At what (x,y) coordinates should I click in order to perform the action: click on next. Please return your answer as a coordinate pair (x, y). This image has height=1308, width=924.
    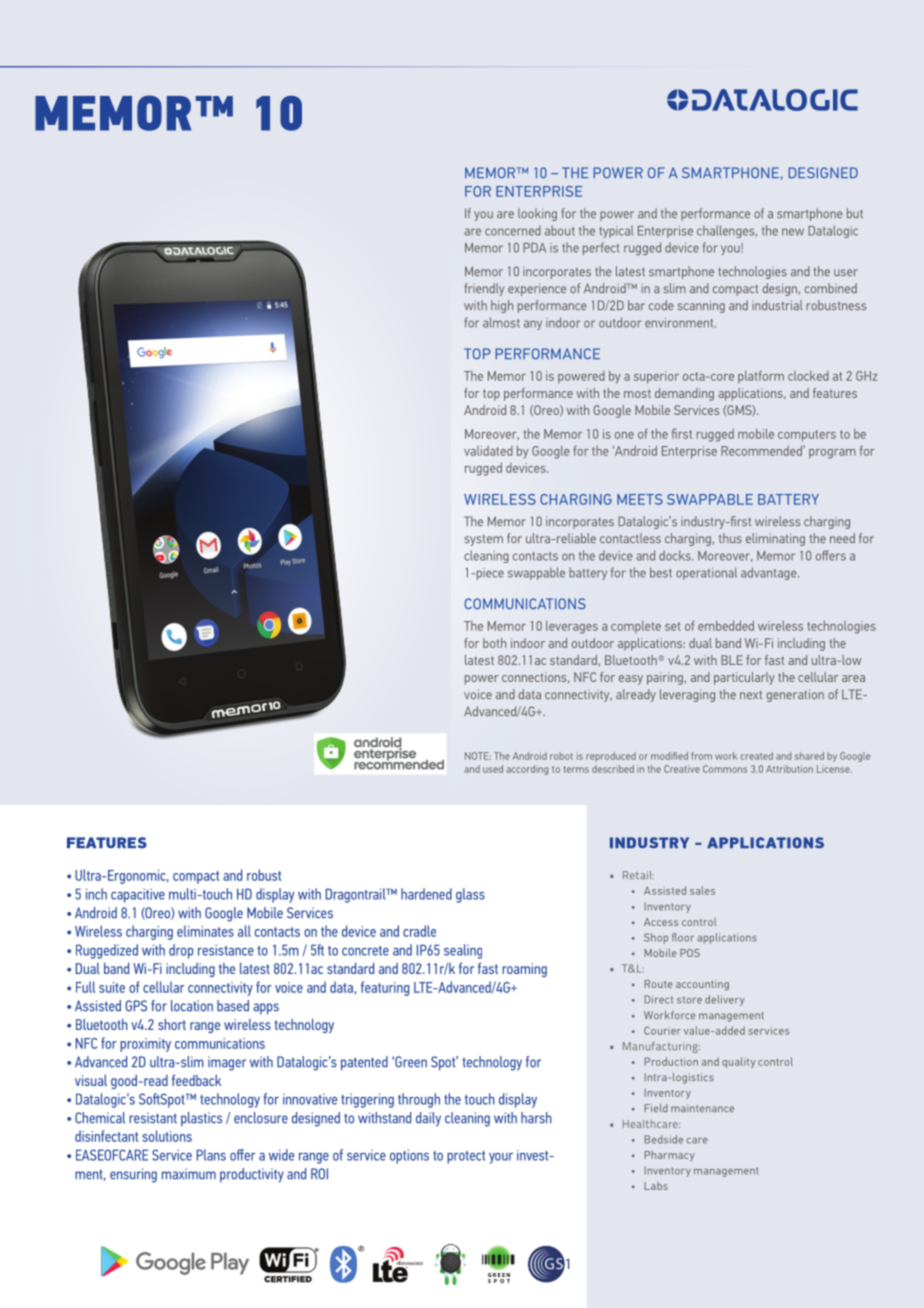
    Looking at the image, I should click on (751, 694).
